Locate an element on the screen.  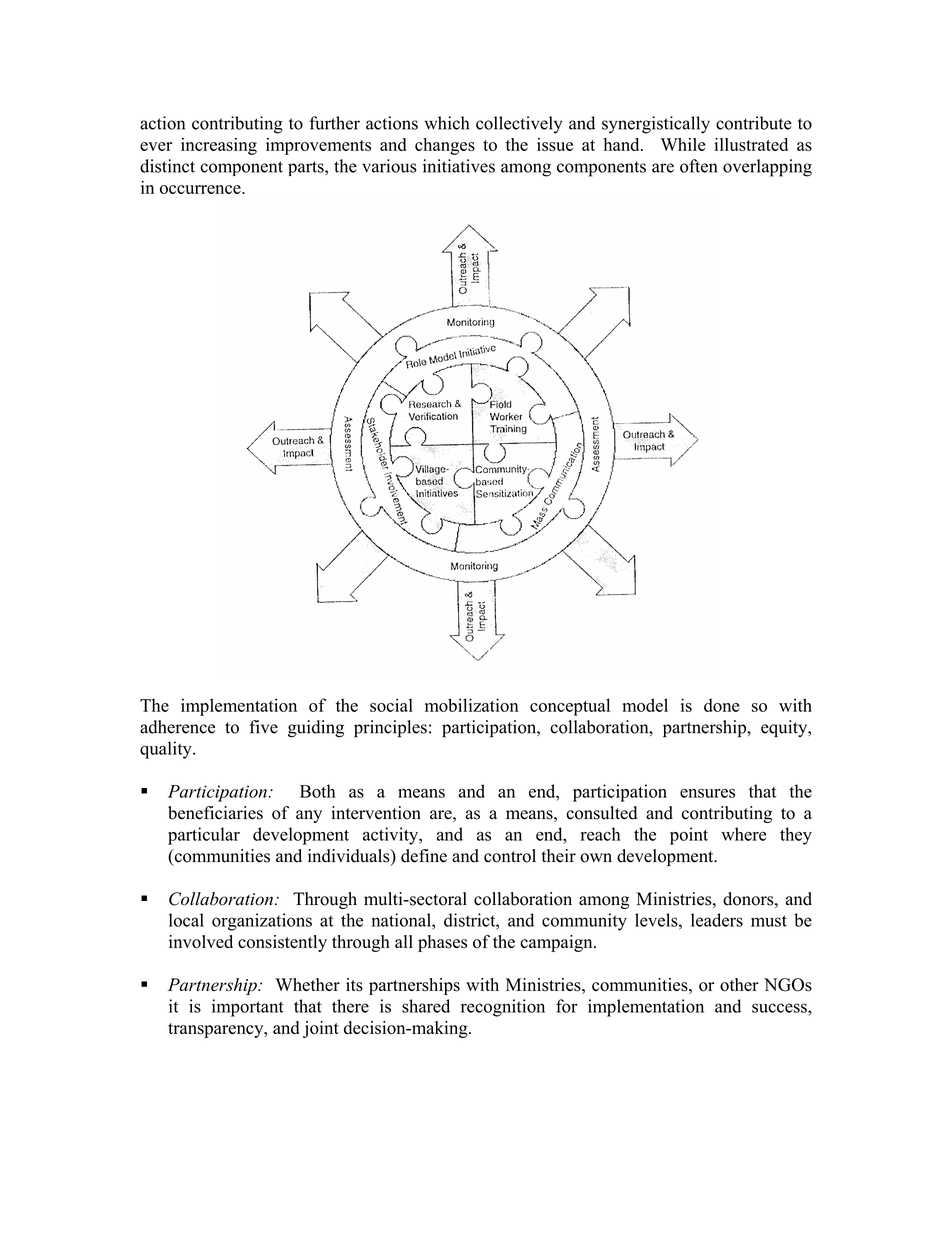
distinct is located at coordinates (167, 166).
